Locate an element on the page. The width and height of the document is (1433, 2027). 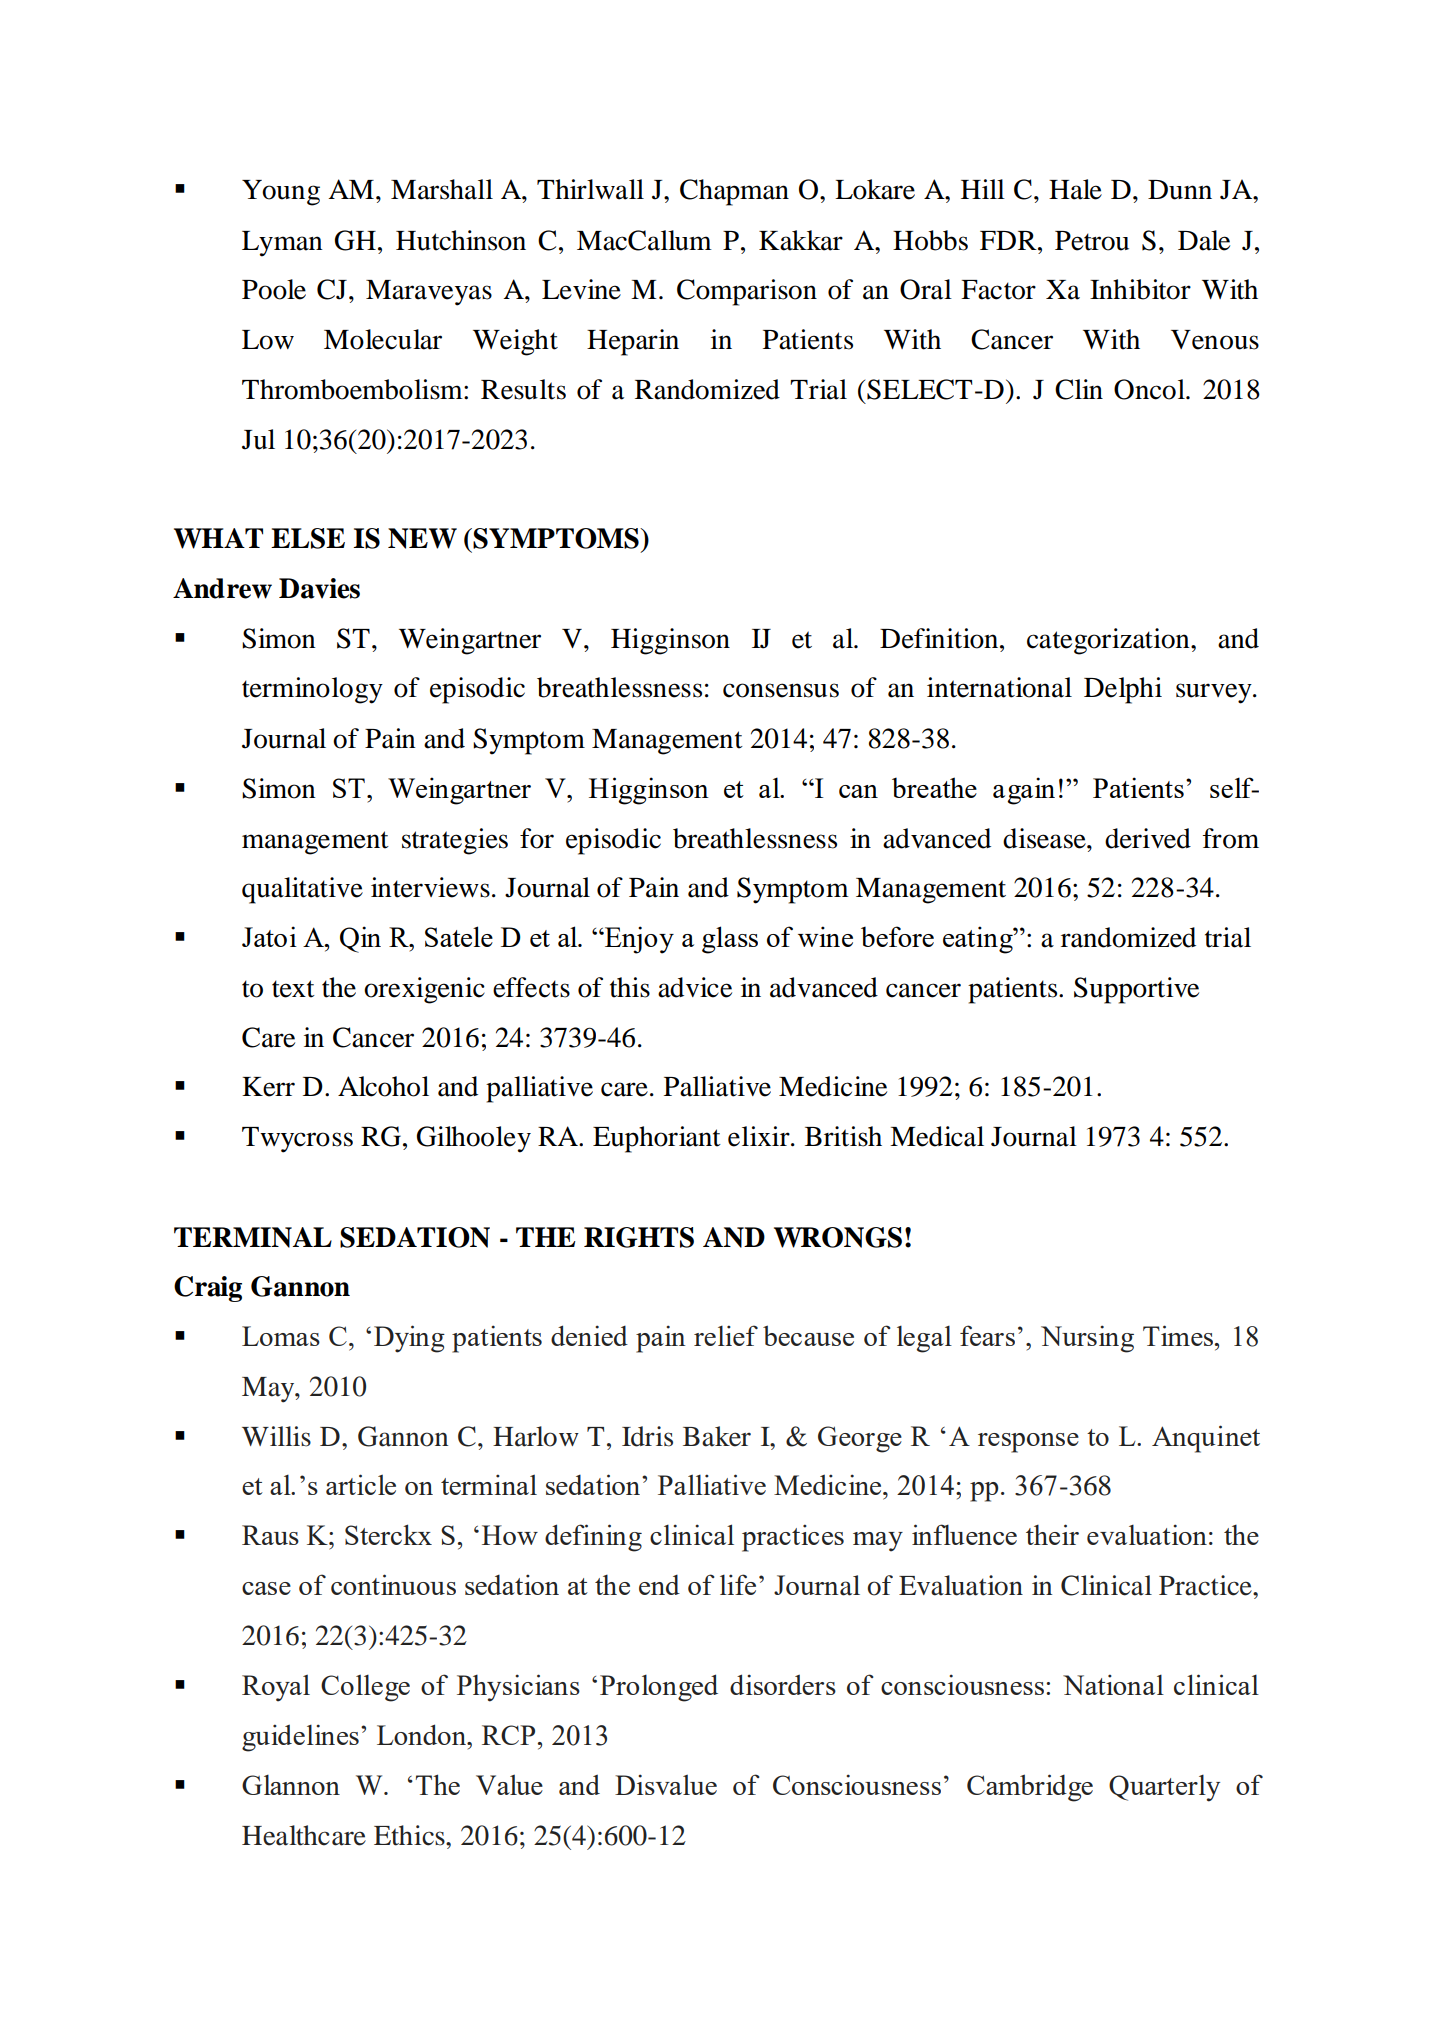
Lyman is located at coordinates (282, 244).
